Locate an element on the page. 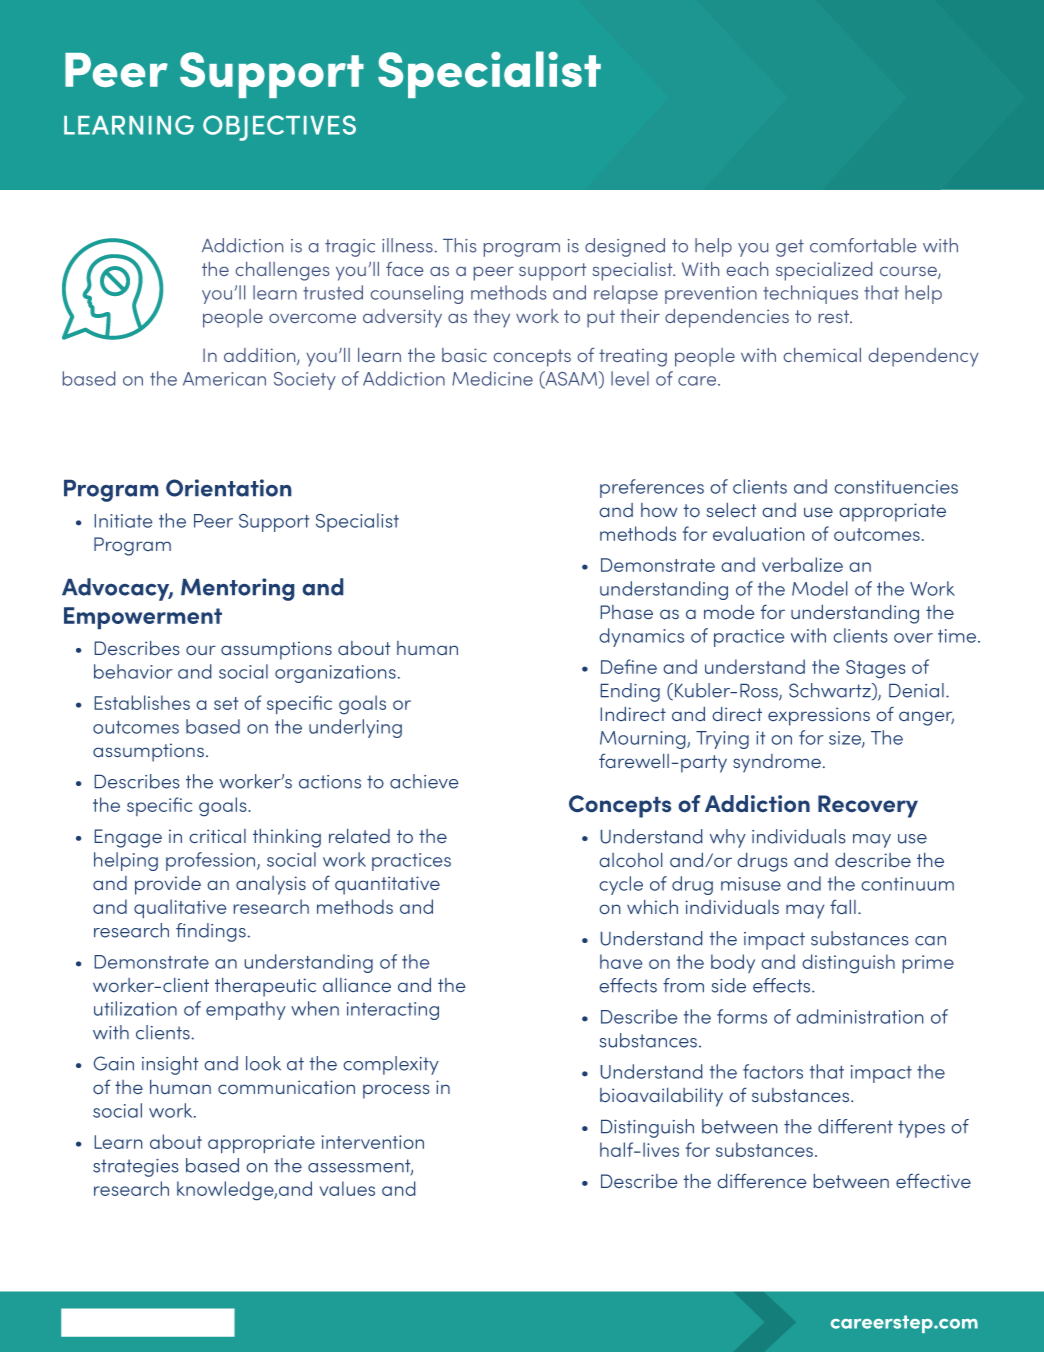  Mourning is located at coordinates (644, 740).
